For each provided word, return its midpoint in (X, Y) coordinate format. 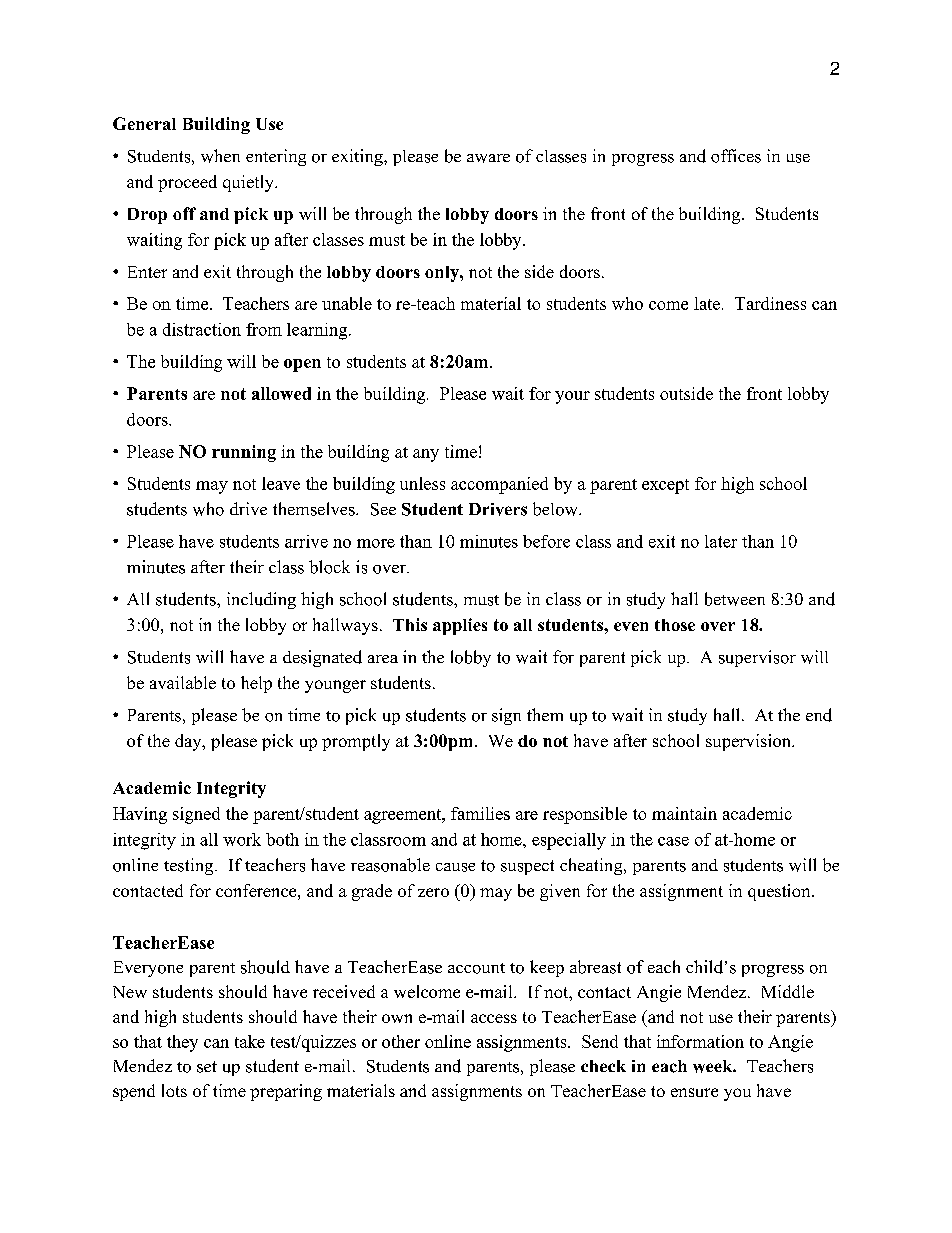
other (401, 1041)
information (700, 1041)
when (220, 156)
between (735, 599)
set (207, 1067)
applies (460, 626)
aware (488, 158)
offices (736, 156)
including (261, 600)
